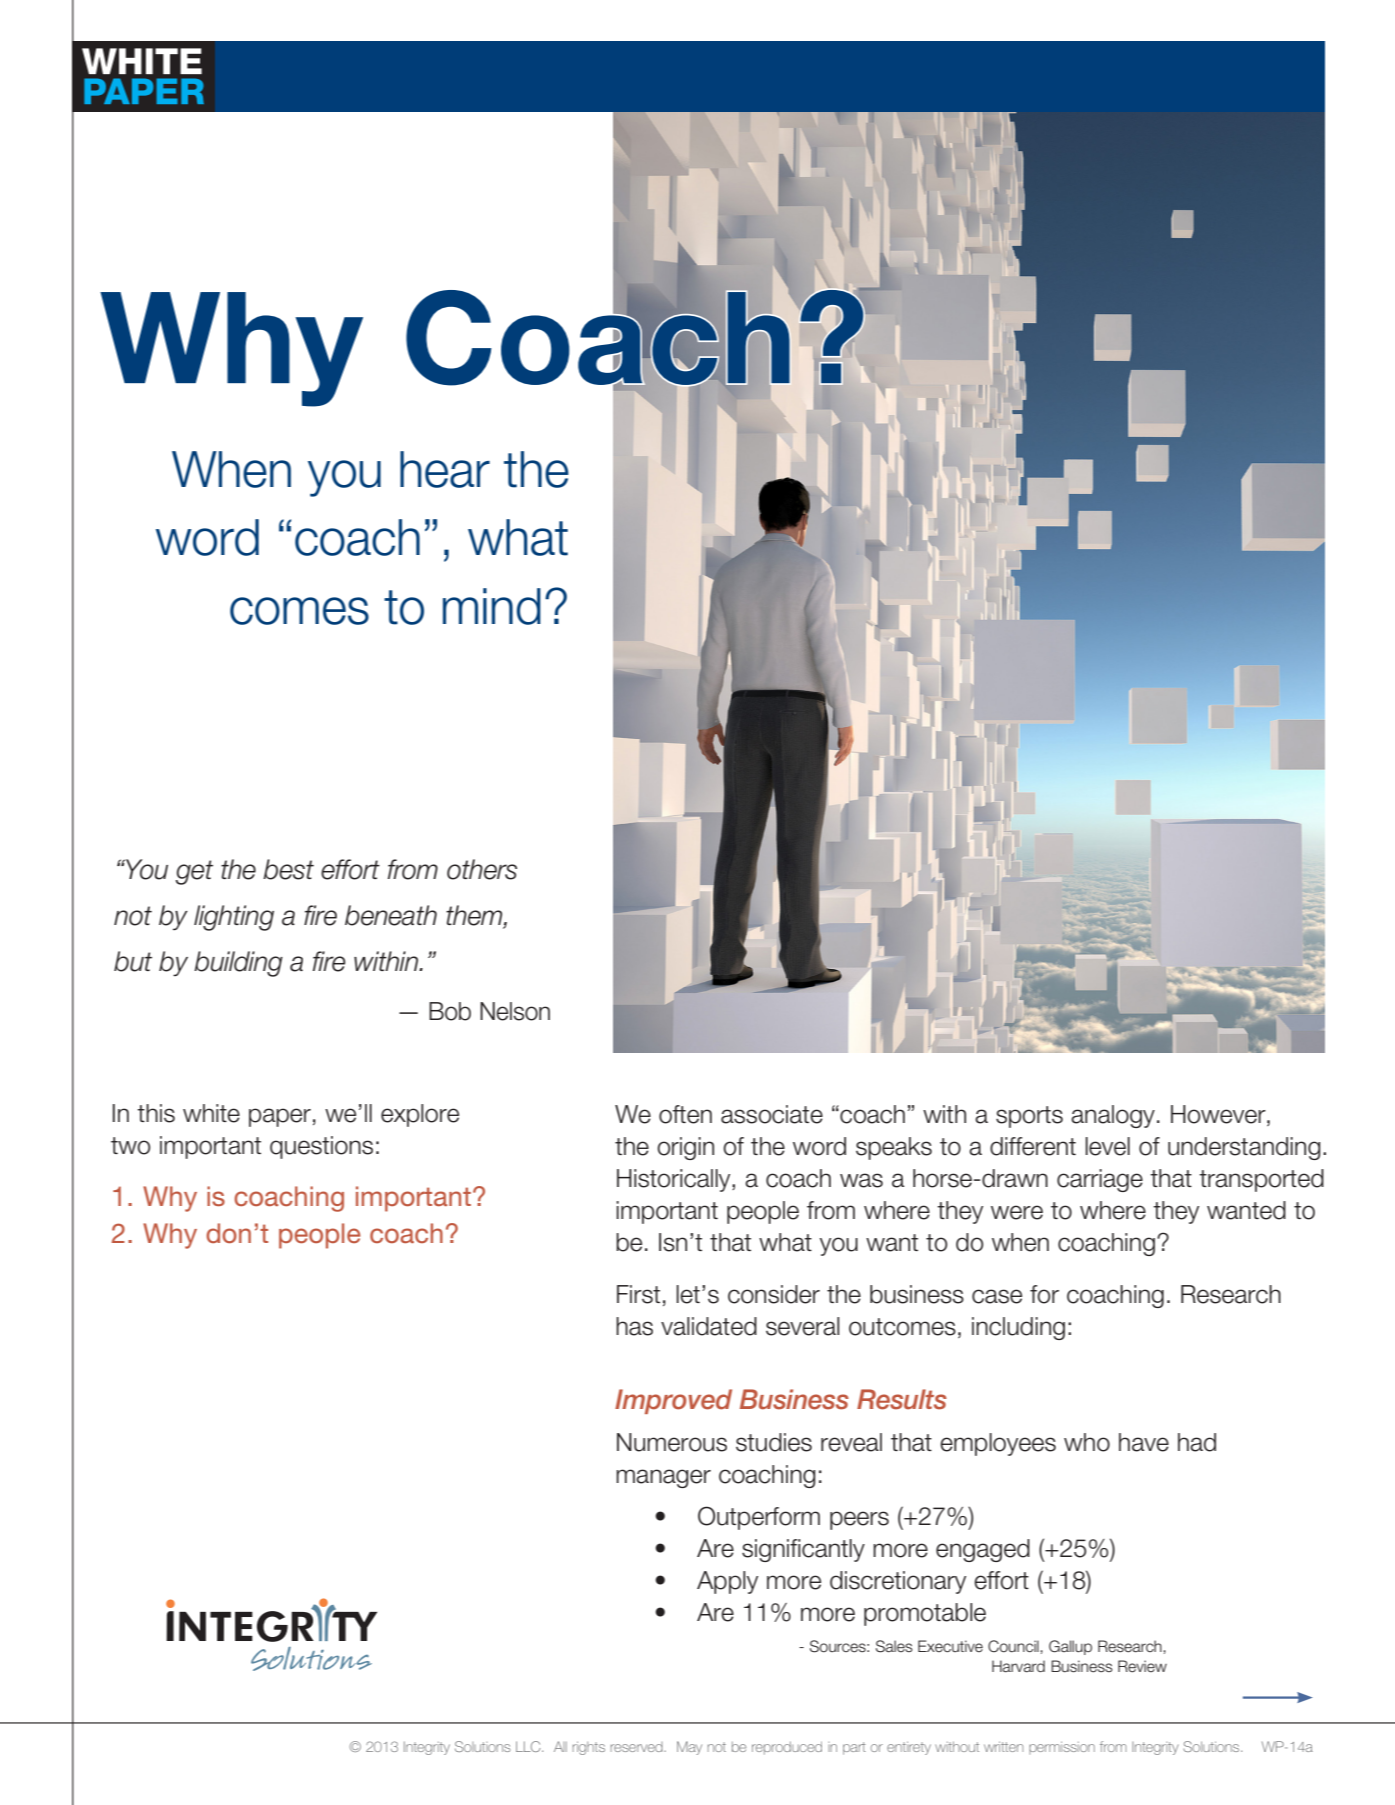 This screenshot has width=1395, height=1805. What do you see at coordinates (529, 1746) in the screenshot?
I see `LLC` at bounding box center [529, 1746].
